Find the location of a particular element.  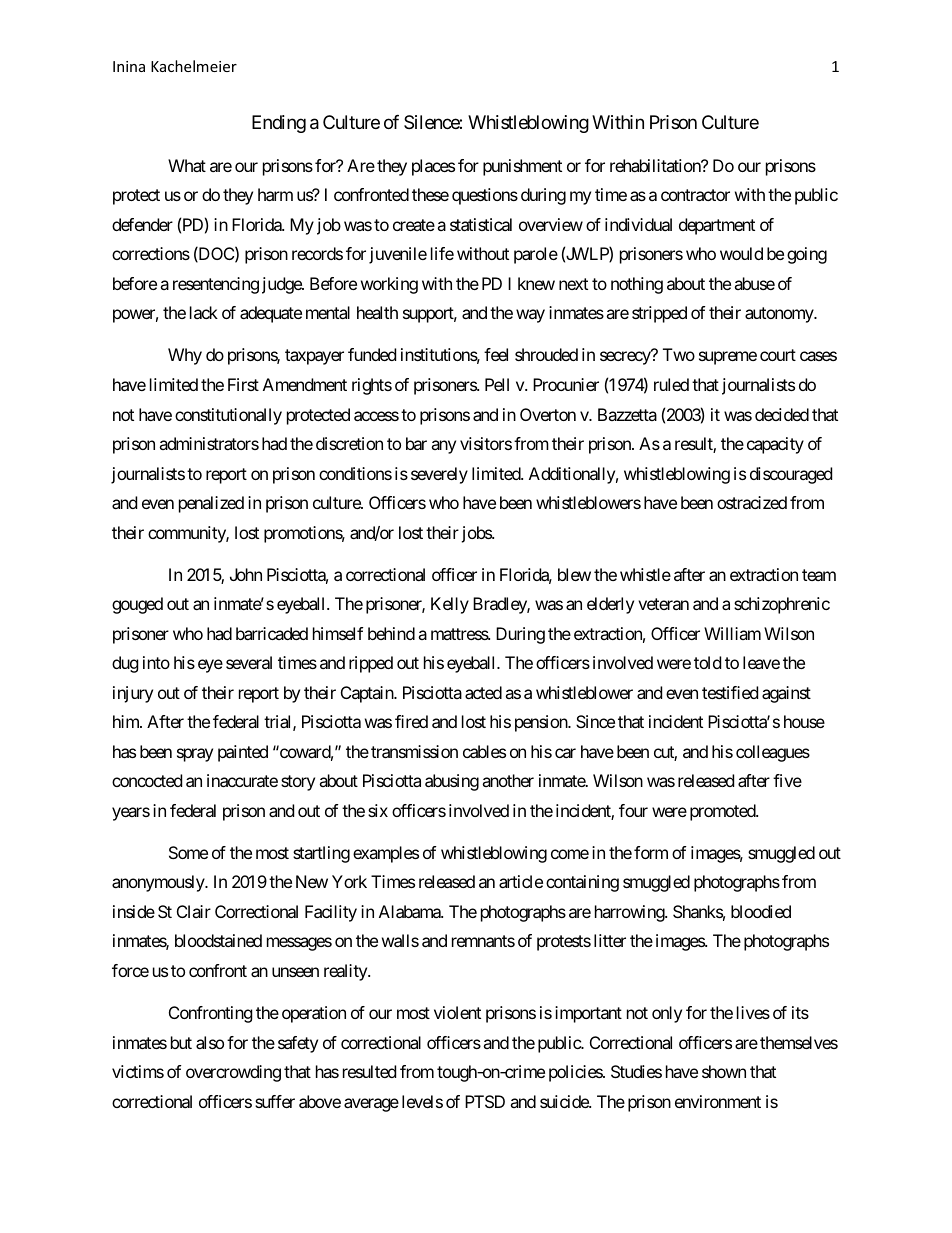

spray is located at coordinates (195, 755).
